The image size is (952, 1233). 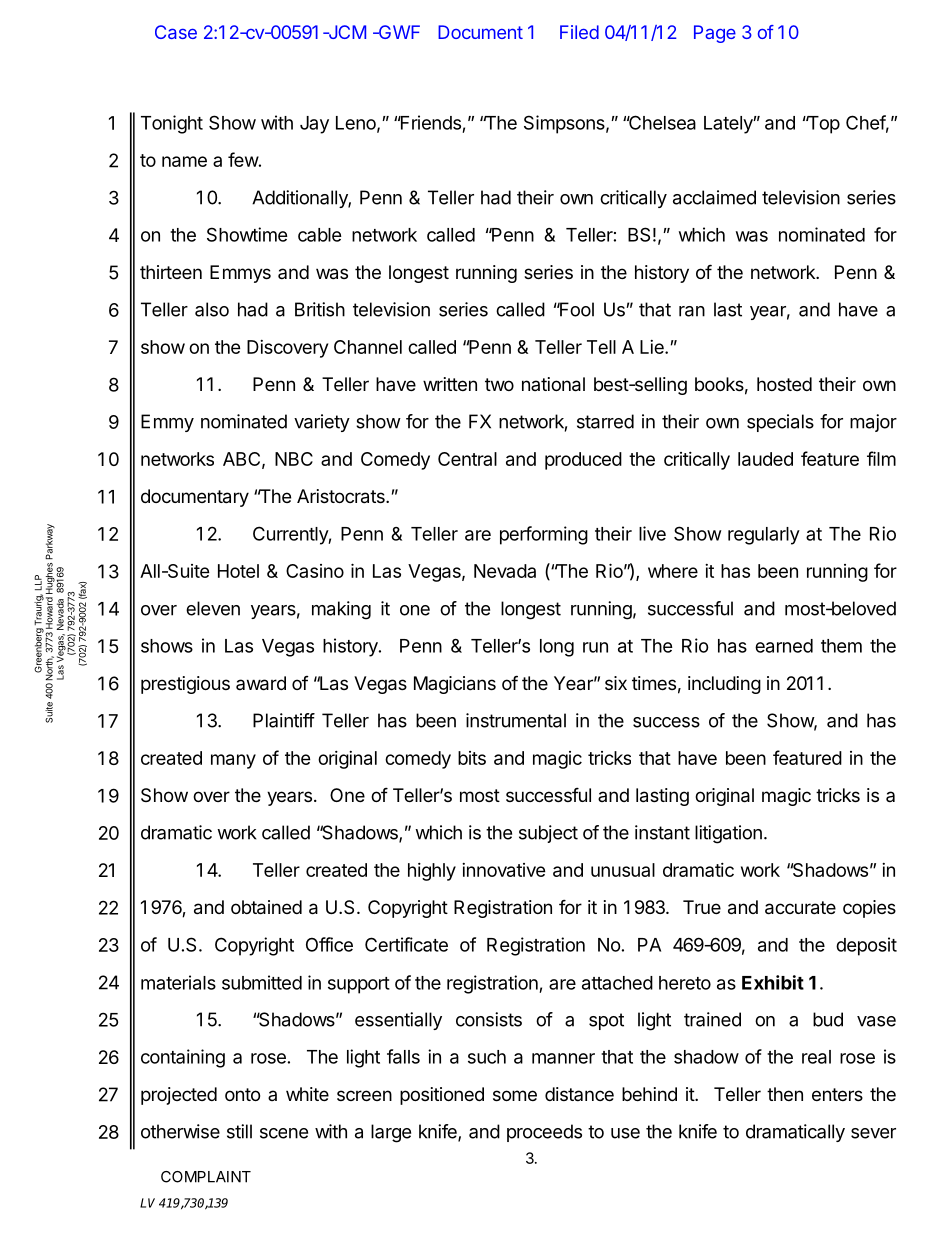 What do you see at coordinates (176, 32) in the image?
I see `Case` at bounding box center [176, 32].
